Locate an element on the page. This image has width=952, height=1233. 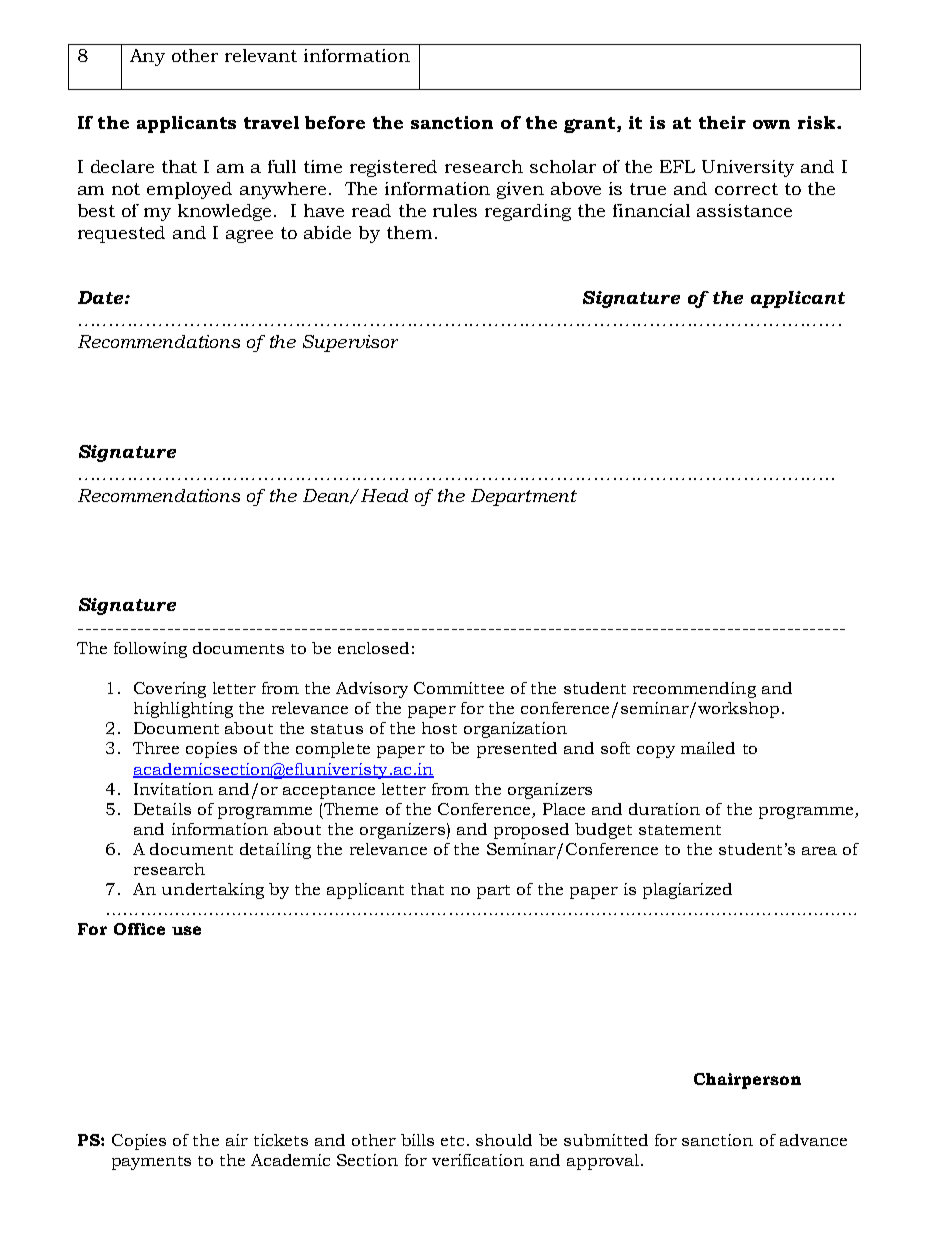
assistance is located at coordinates (744, 210).
